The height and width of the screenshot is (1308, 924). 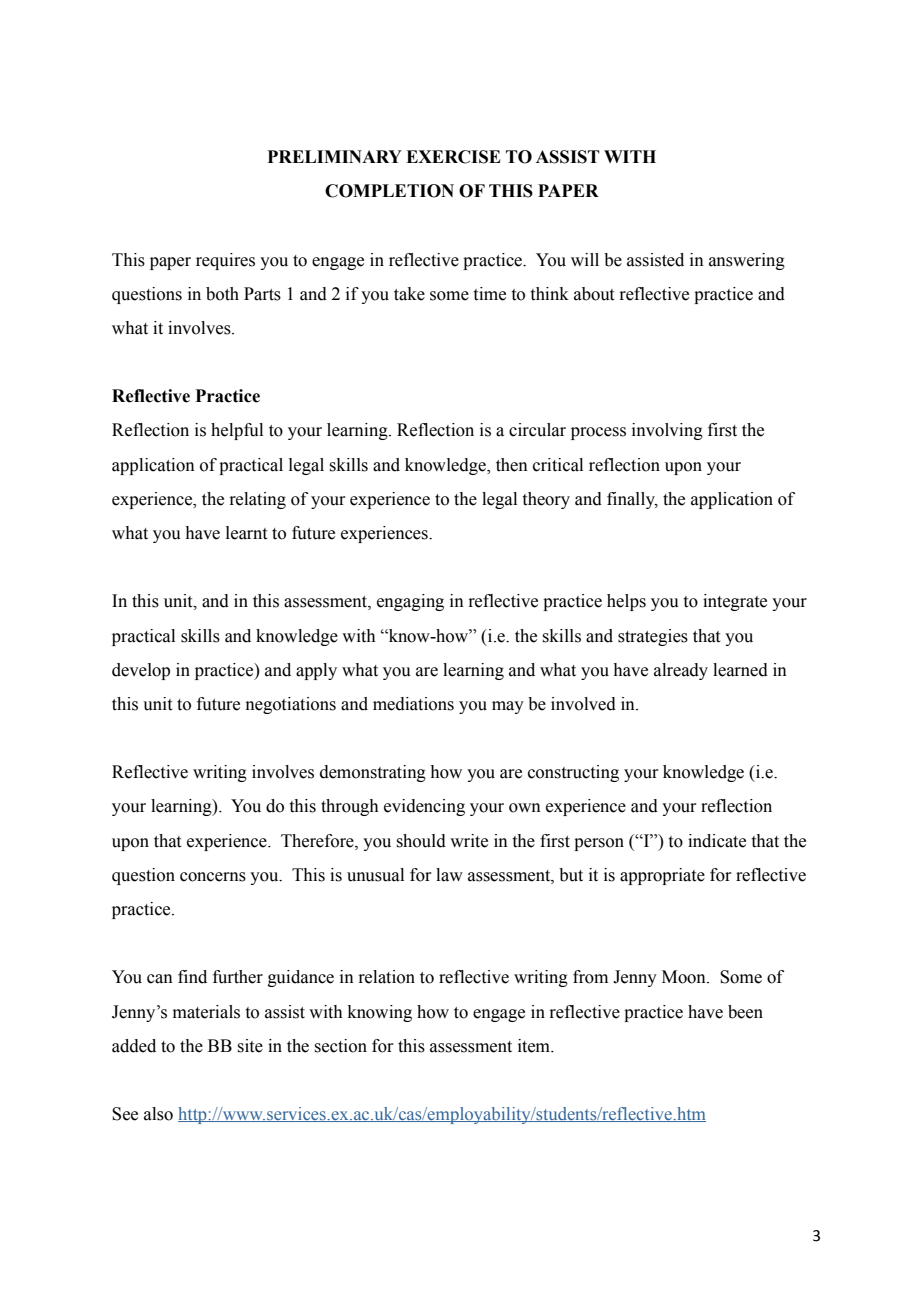 What do you see at coordinates (225, 261) in the screenshot?
I see `requires` at bounding box center [225, 261].
